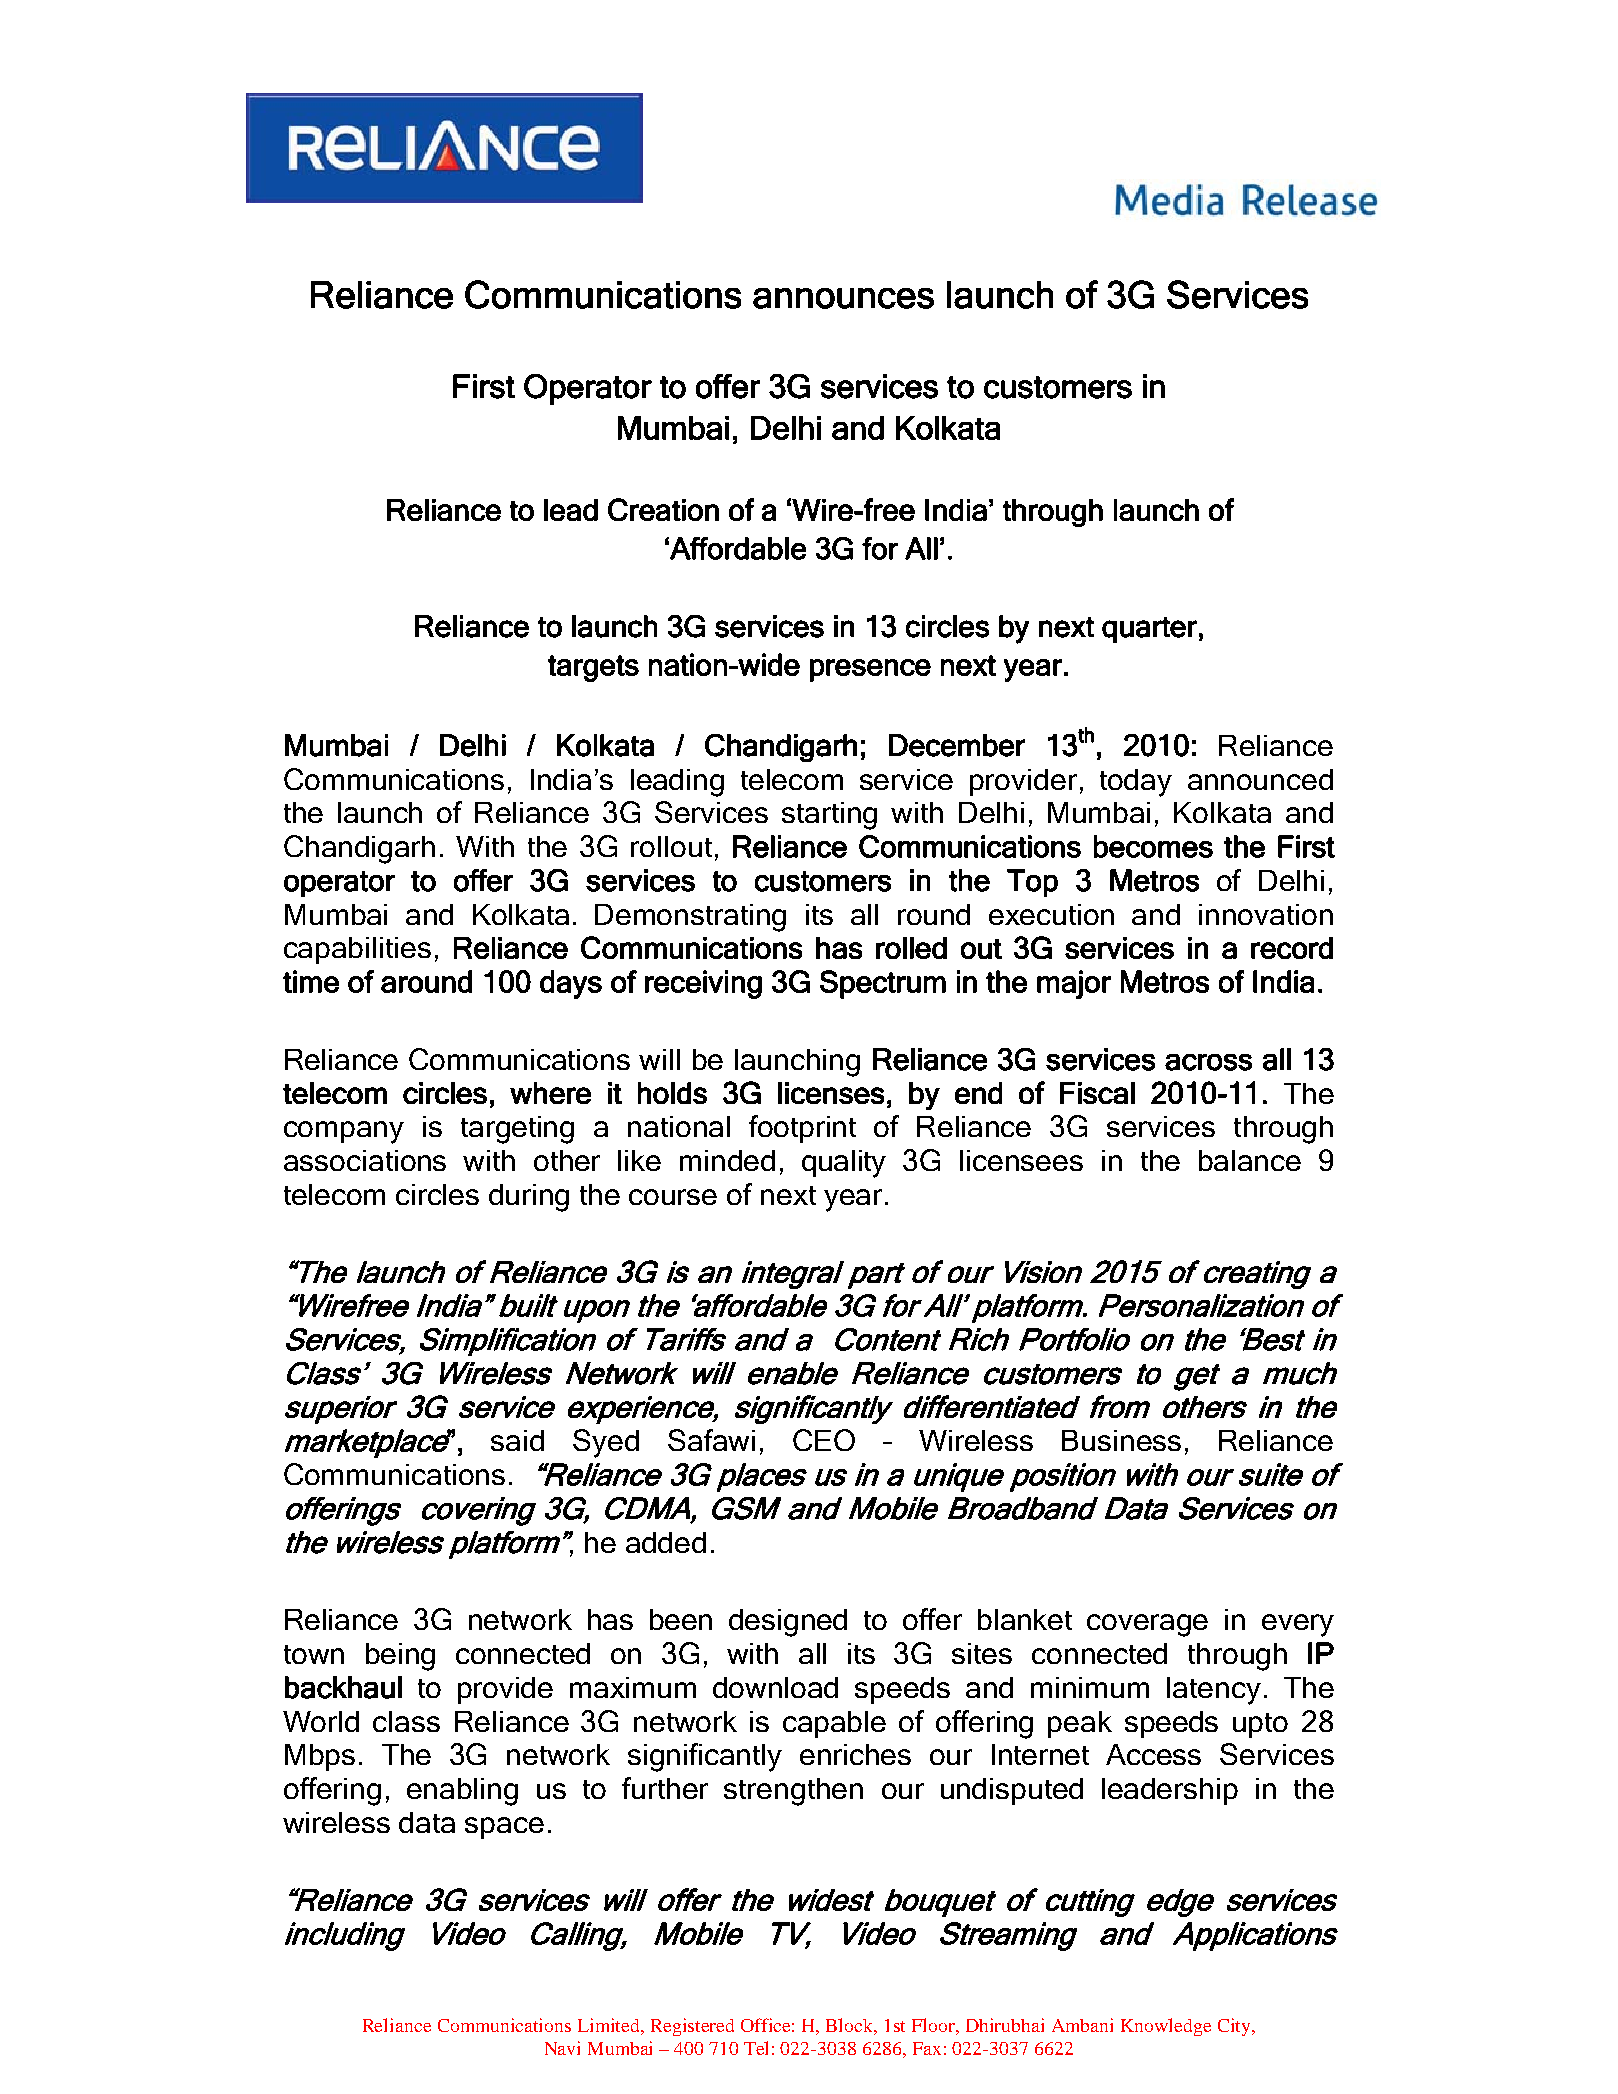  I want to click on designed, so click(788, 1623).
